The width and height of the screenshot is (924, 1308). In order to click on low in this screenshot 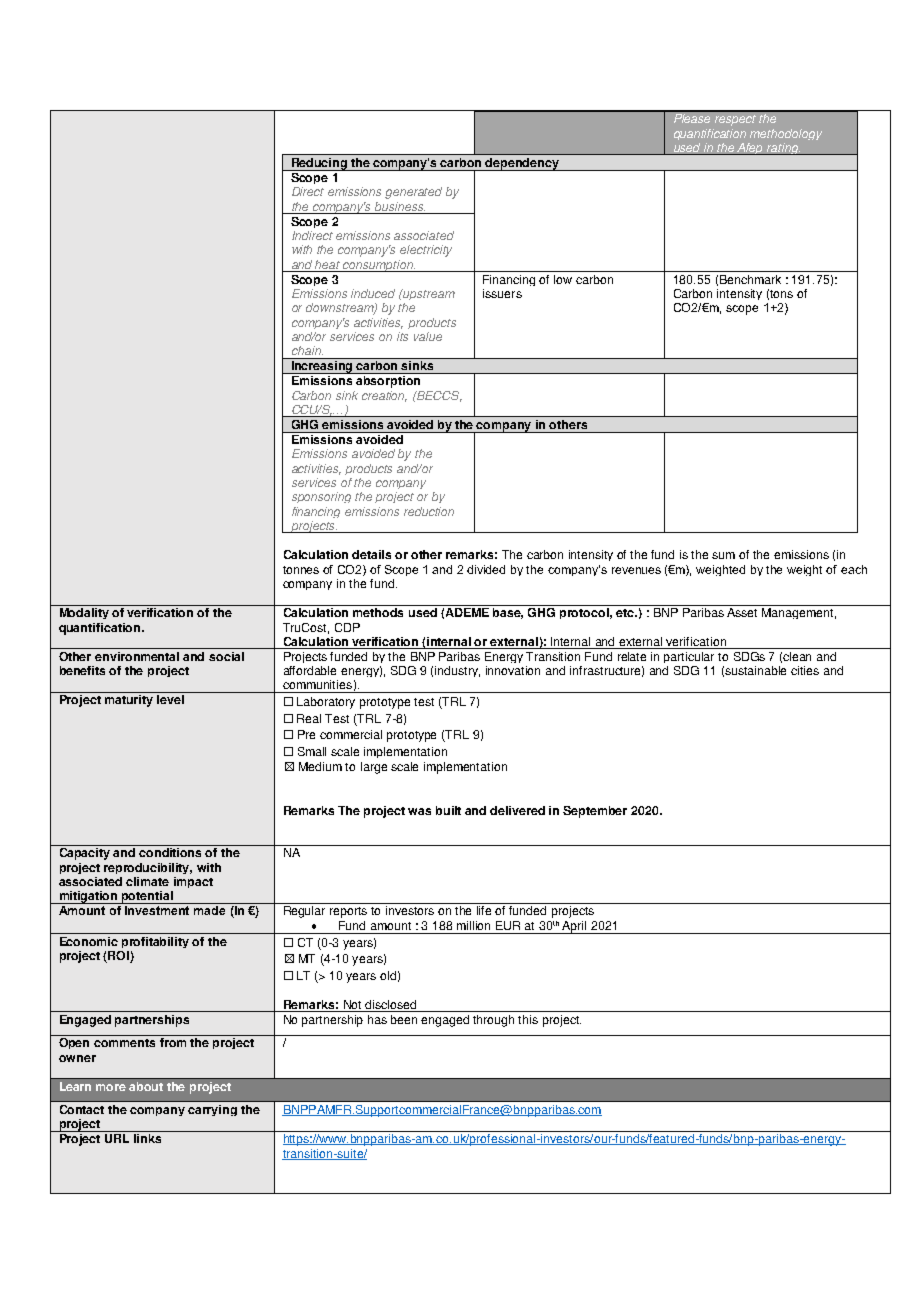, I will do `click(563, 279)`.
